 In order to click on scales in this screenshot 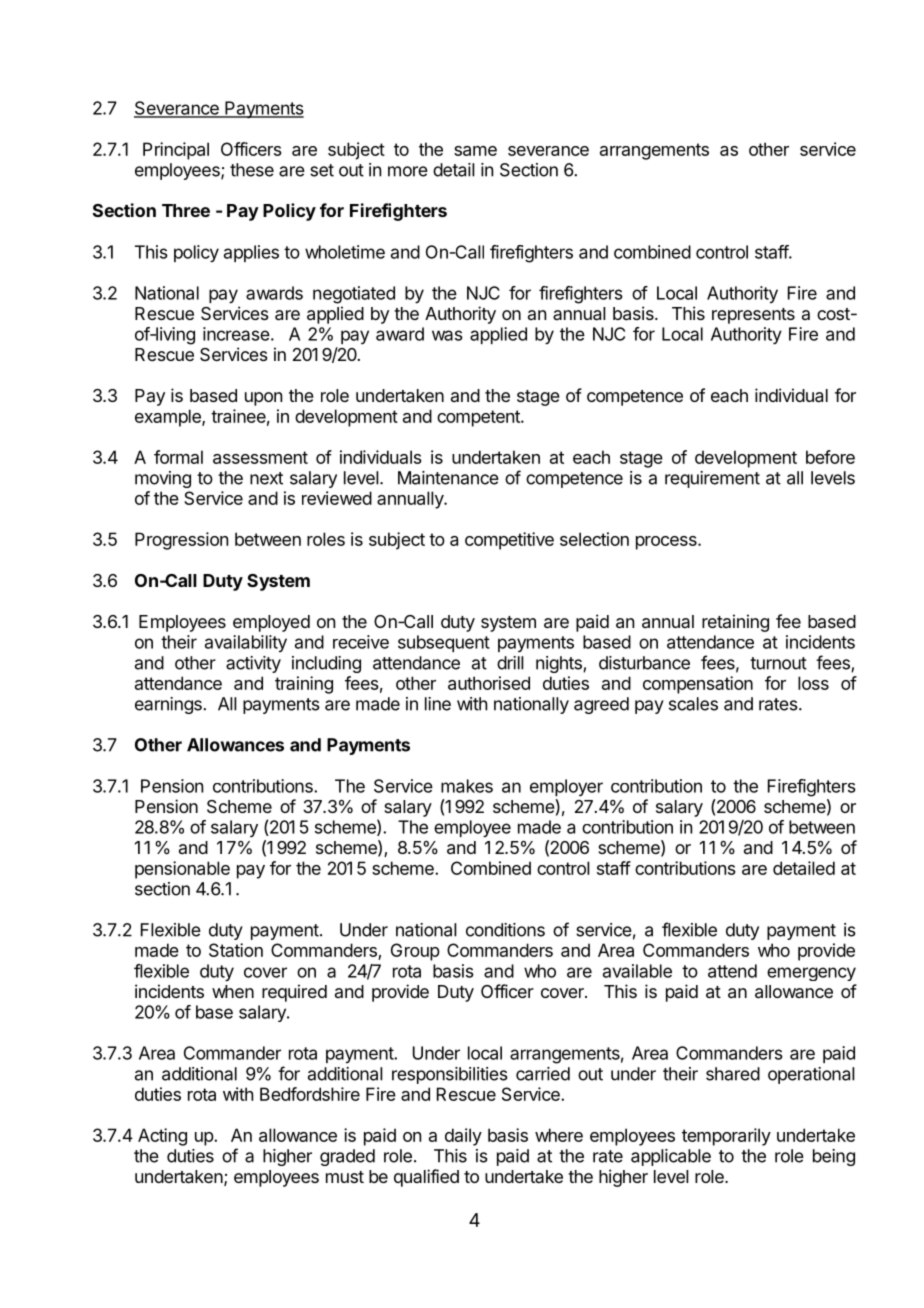, I will do `click(693, 704)`.
